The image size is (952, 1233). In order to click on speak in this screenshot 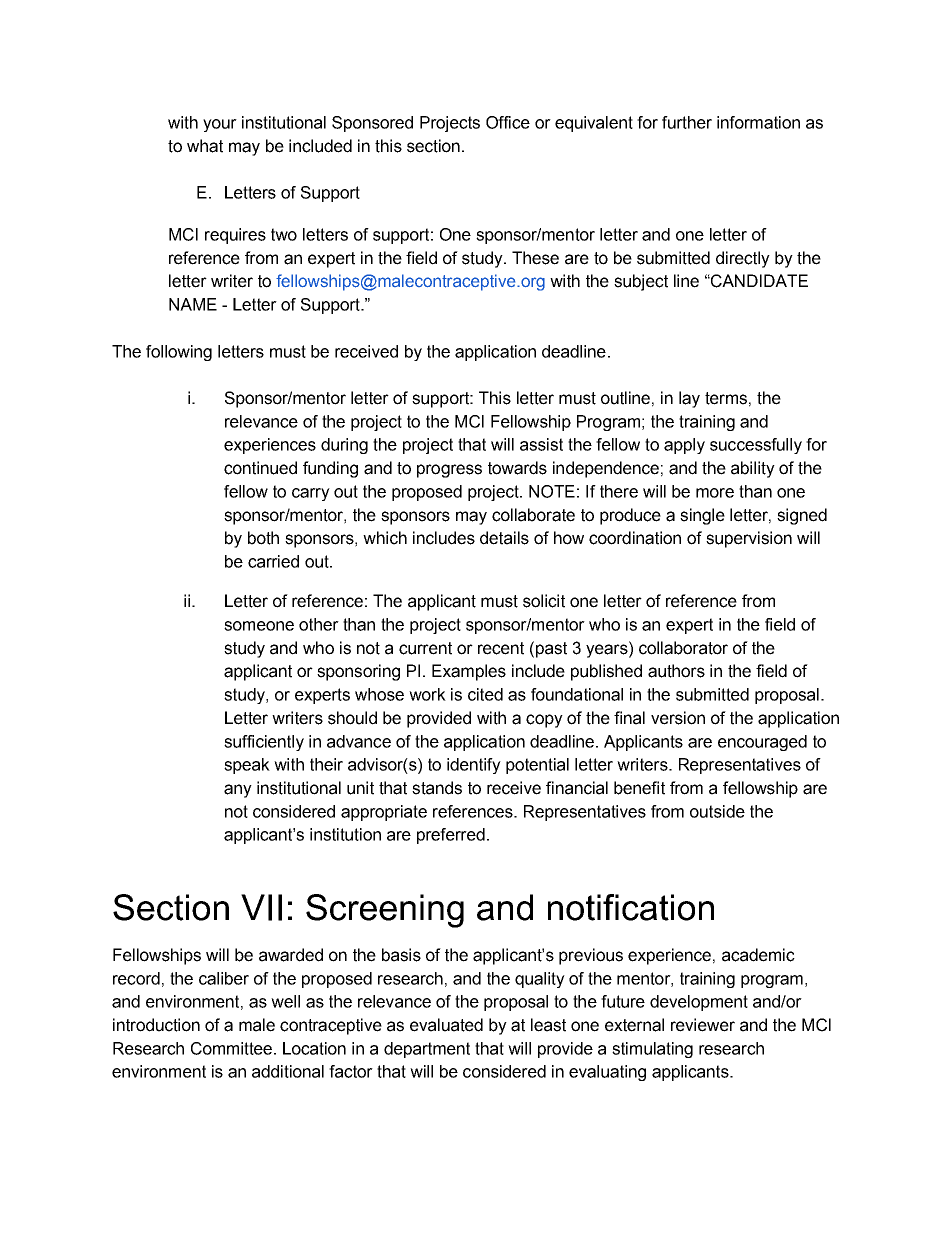, I will do `click(247, 766)`.
